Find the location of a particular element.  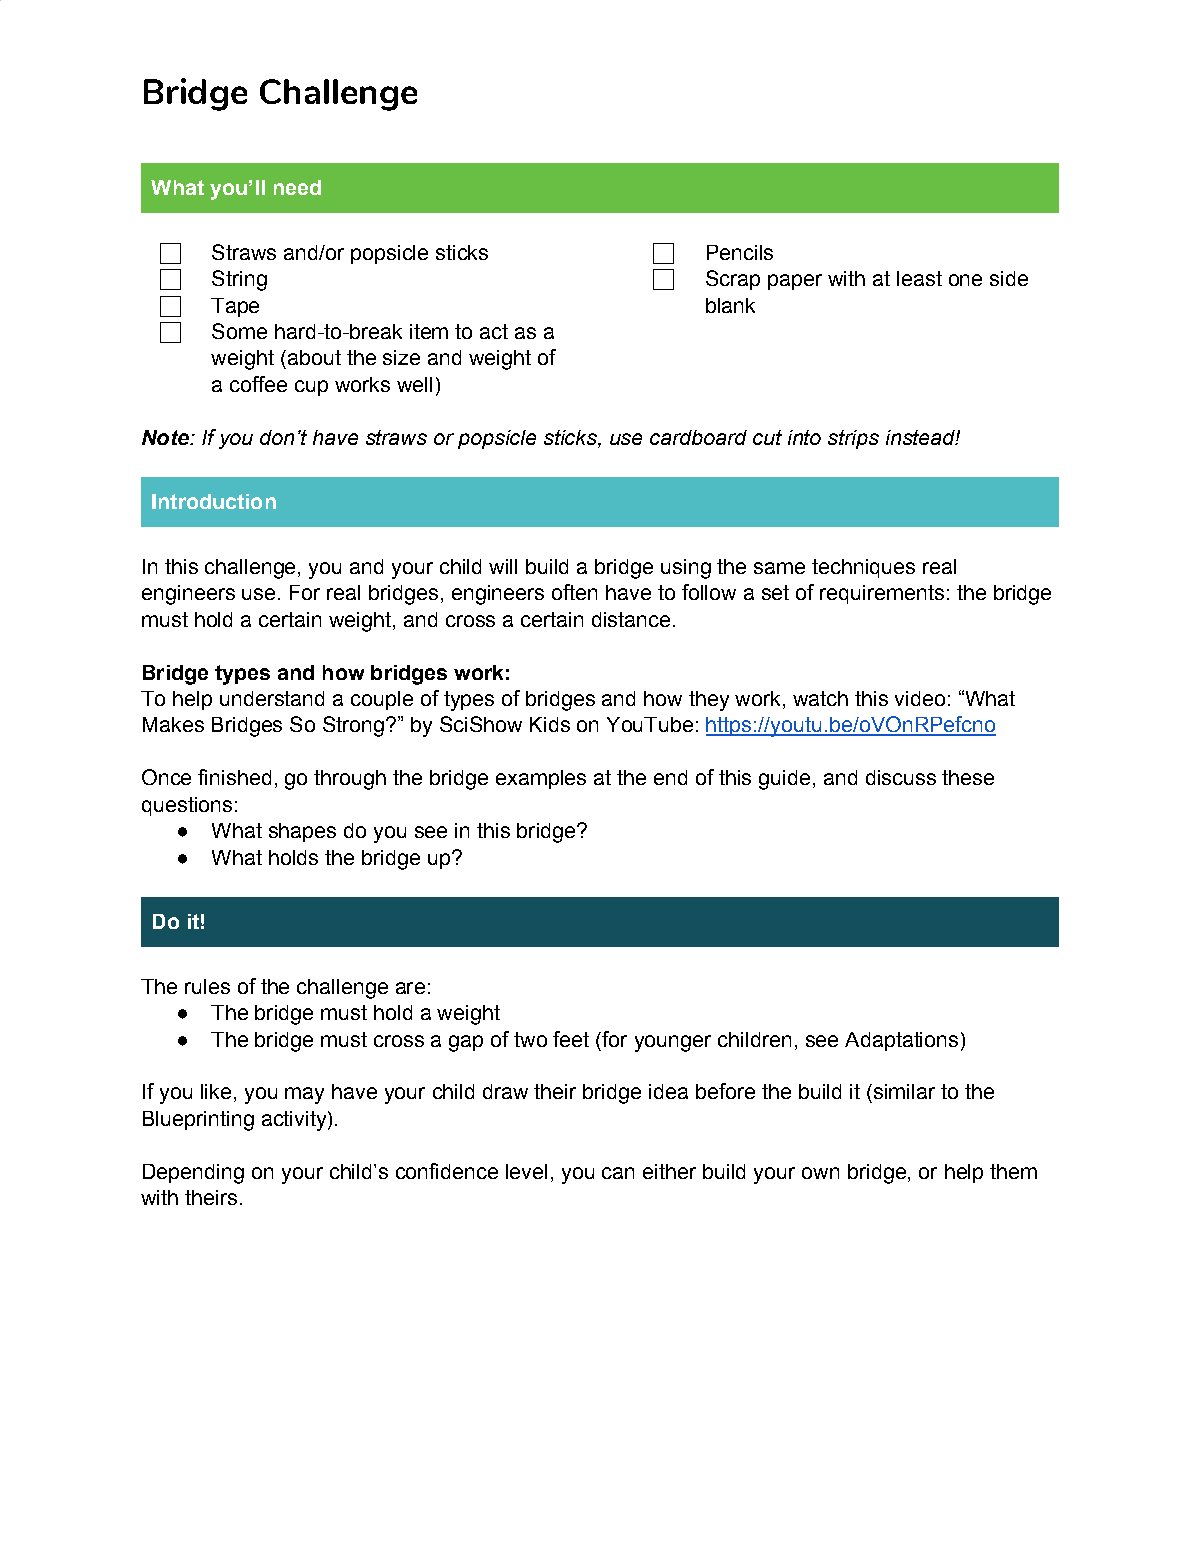

can is located at coordinates (618, 1173).
